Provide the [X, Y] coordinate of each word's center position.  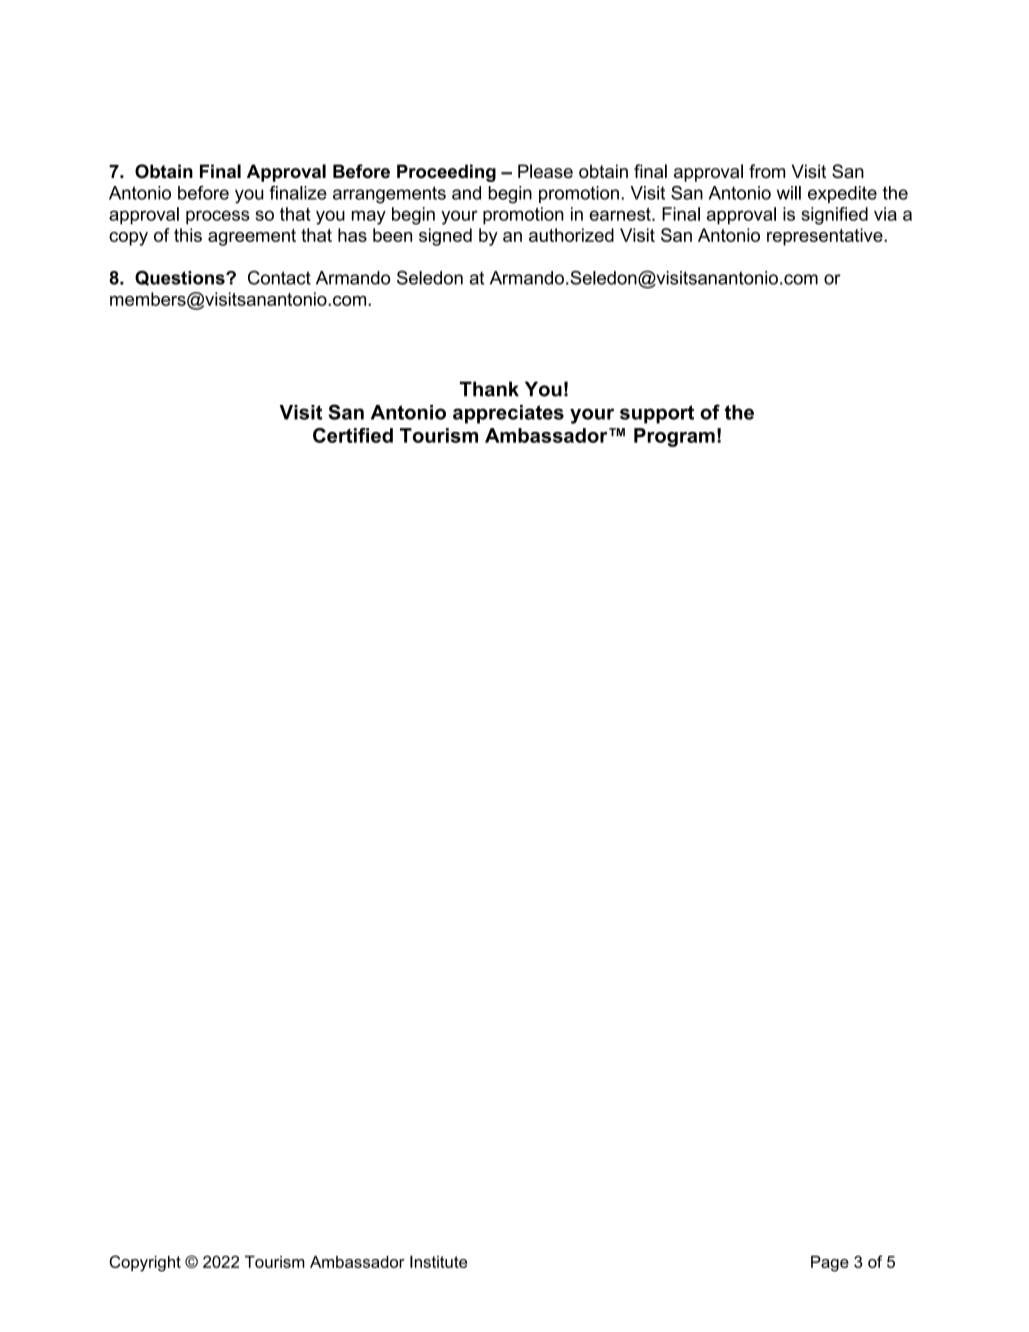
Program [674, 437]
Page [830, 1264]
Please [545, 171]
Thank [489, 389]
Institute [438, 1261]
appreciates [508, 414]
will [789, 193]
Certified [353, 435]
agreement [252, 237]
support [657, 414]
